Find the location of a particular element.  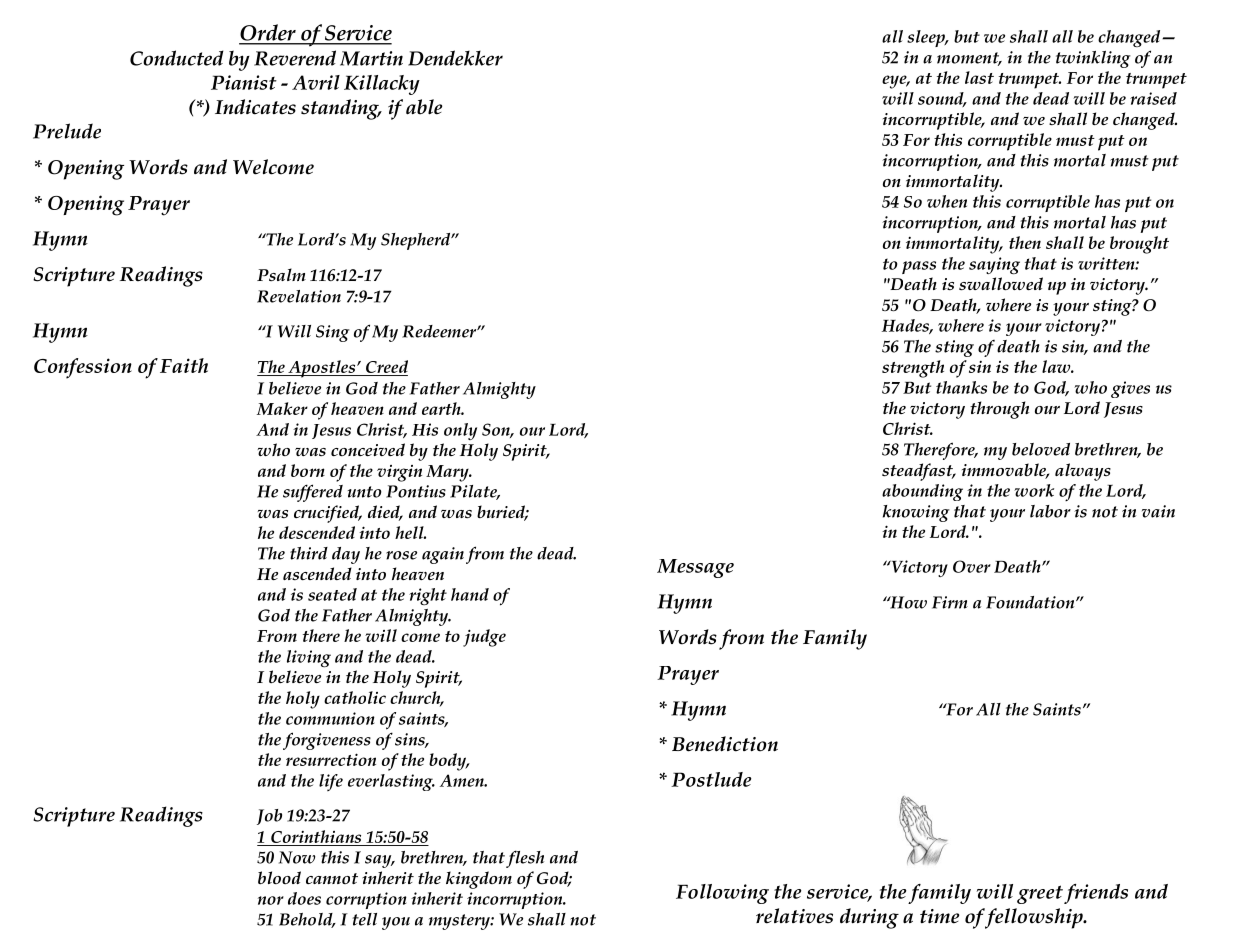

work is located at coordinates (1034, 490).
